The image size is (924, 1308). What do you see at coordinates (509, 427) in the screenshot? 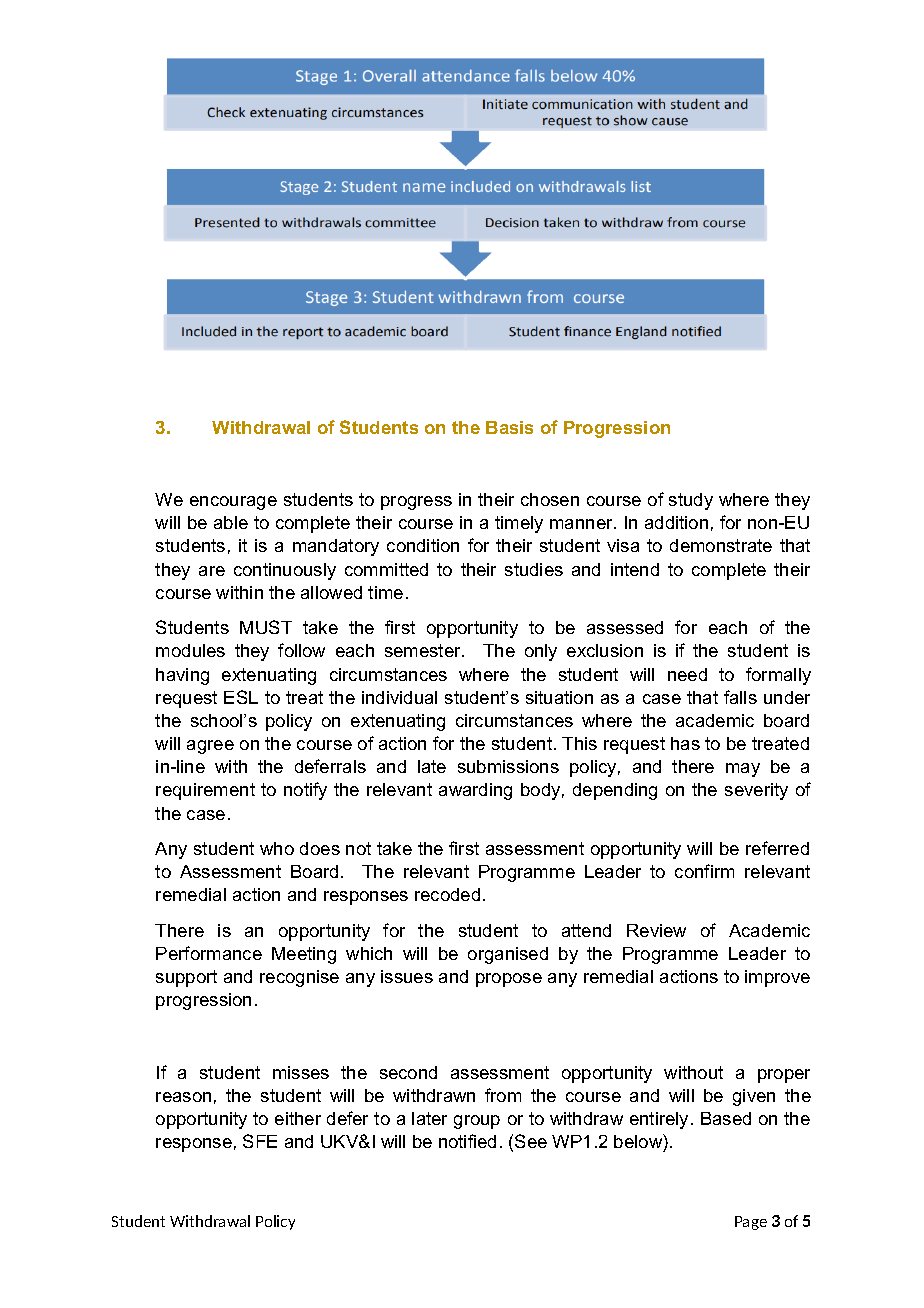
I see `Basis` at bounding box center [509, 427].
